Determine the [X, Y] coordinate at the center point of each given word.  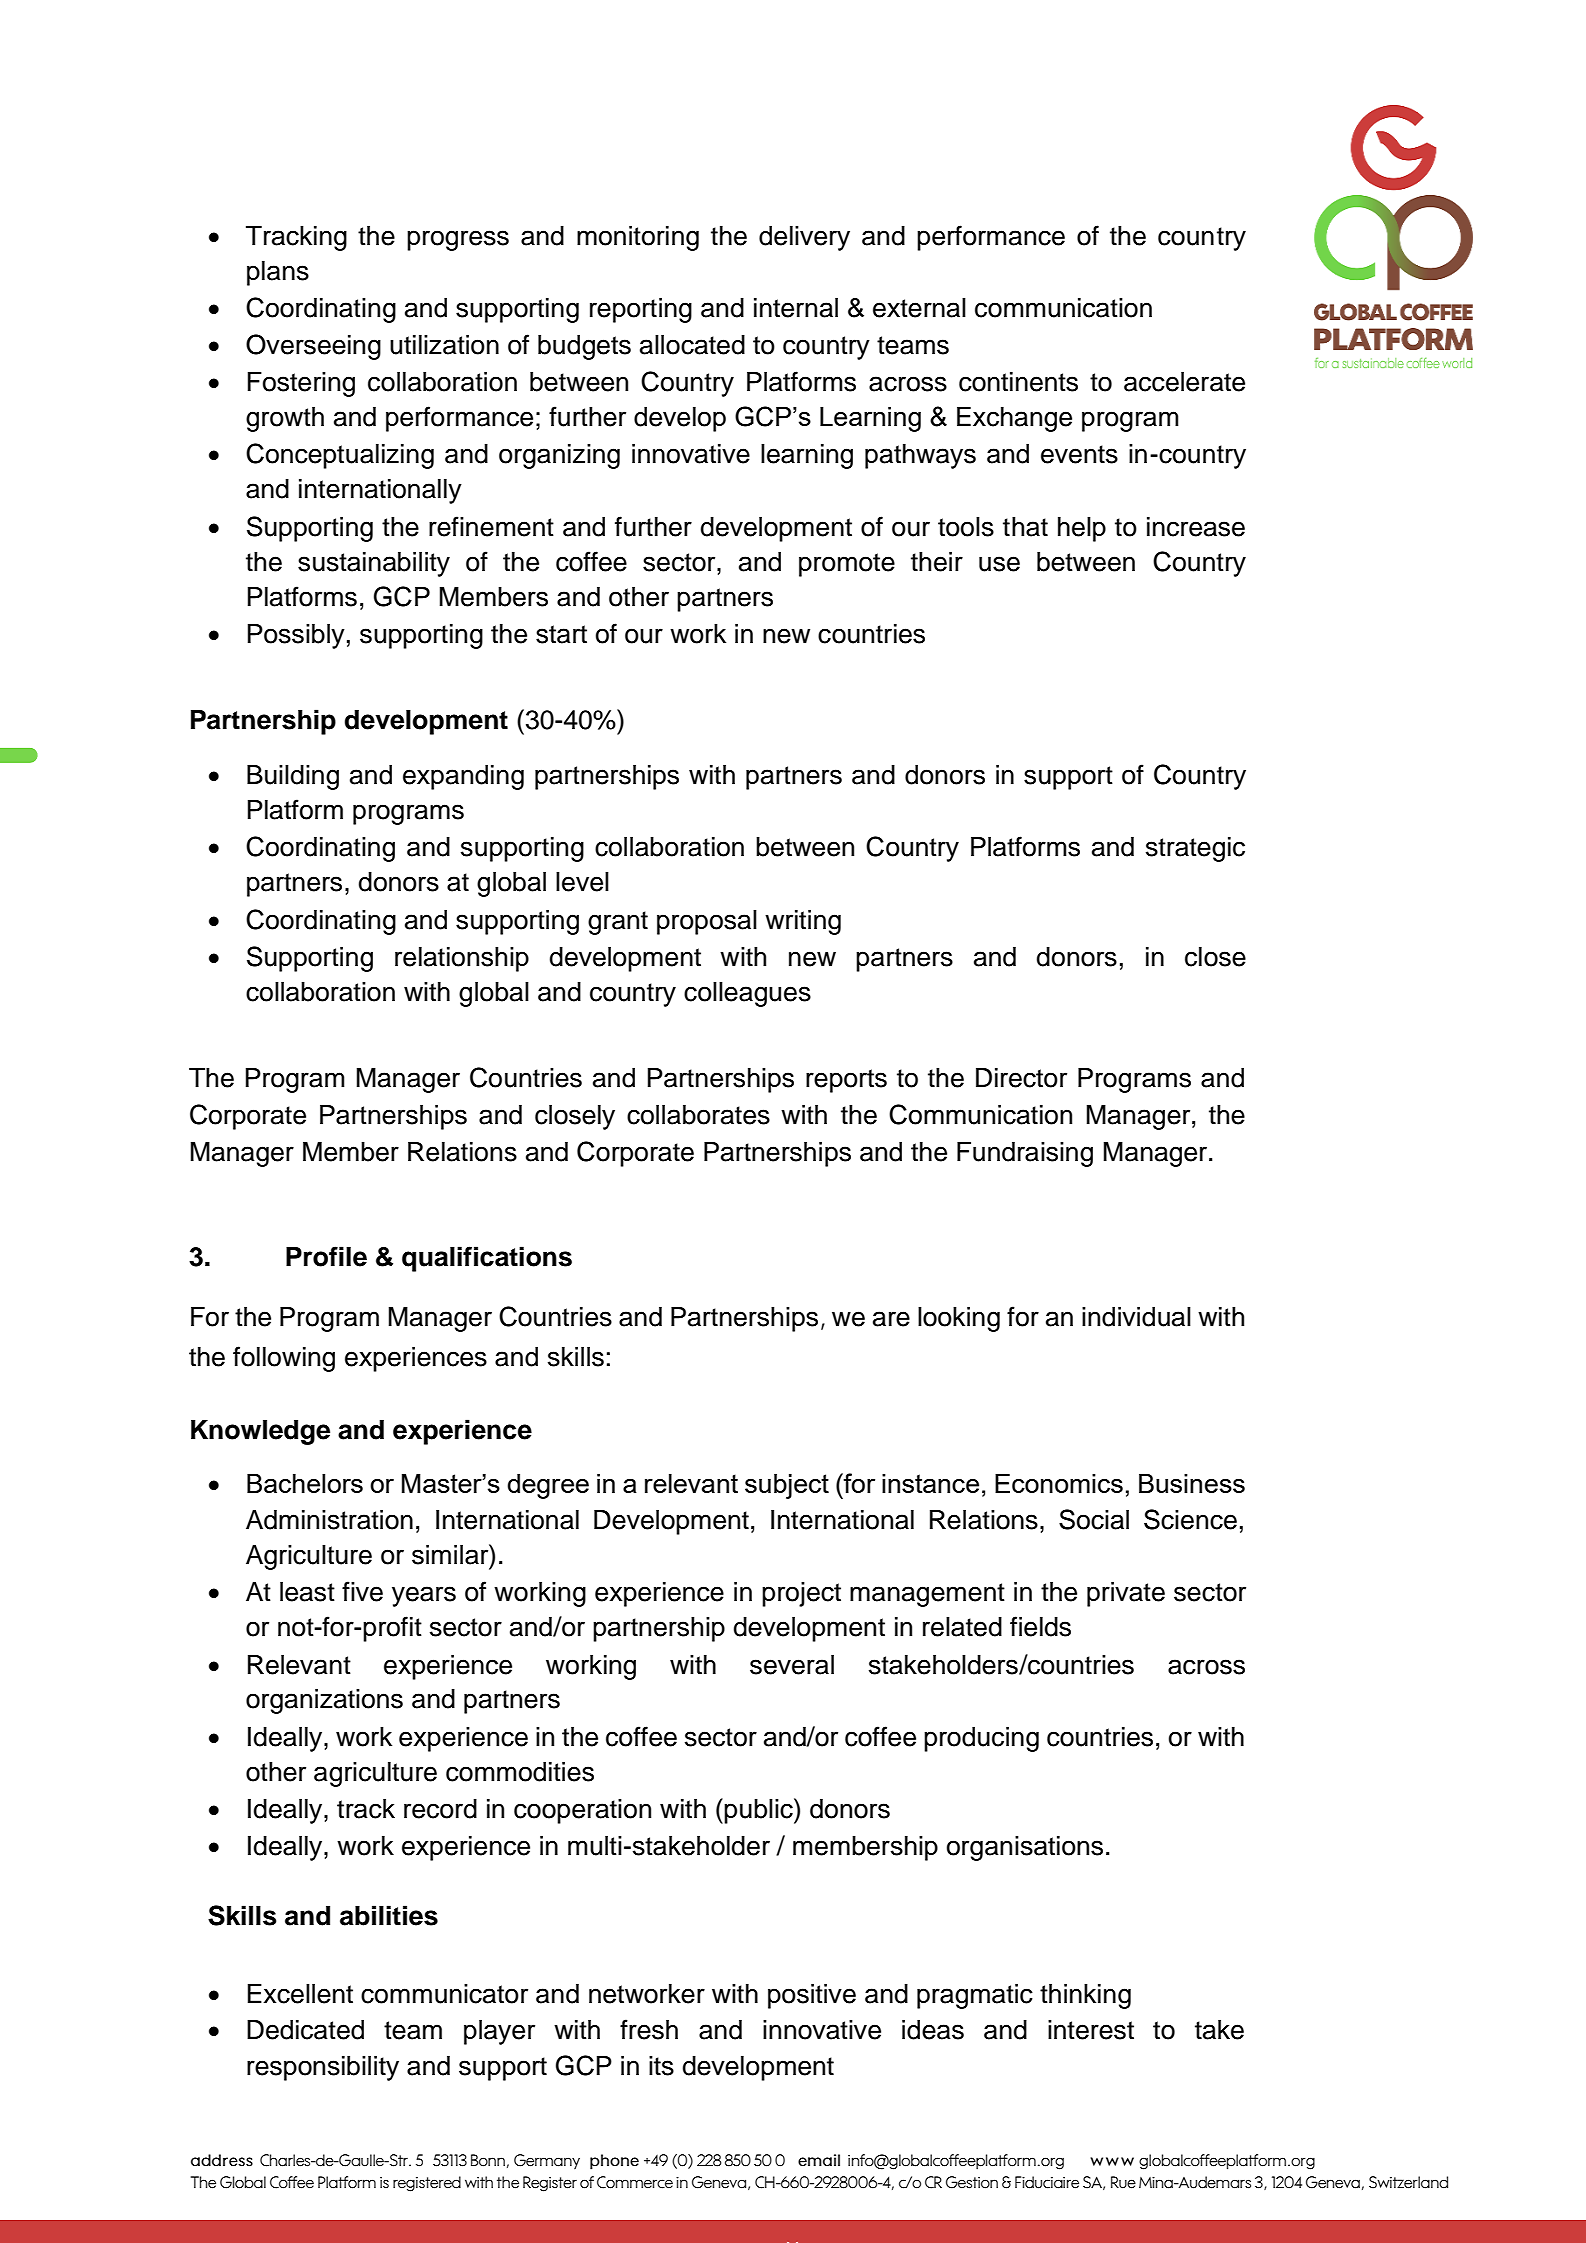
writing [803, 922]
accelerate [1184, 382]
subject [787, 1486]
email [819, 2160]
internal [796, 308]
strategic [1195, 849]
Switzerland [1408, 2182]
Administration [329, 1520]
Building [293, 777]
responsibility [323, 2068]
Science [1190, 1519]
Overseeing [313, 347]
